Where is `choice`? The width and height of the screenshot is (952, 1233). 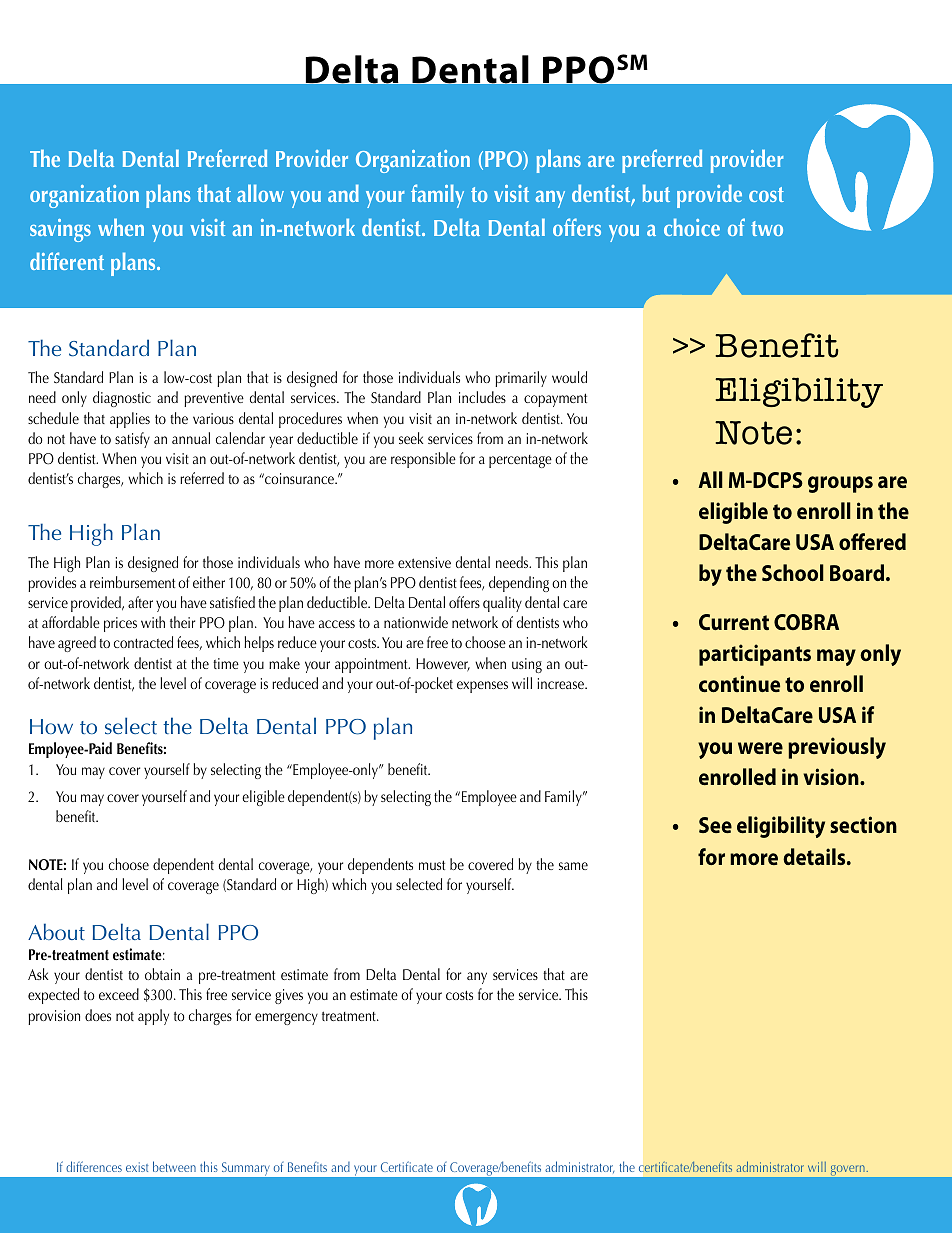
choice is located at coordinates (692, 227).
